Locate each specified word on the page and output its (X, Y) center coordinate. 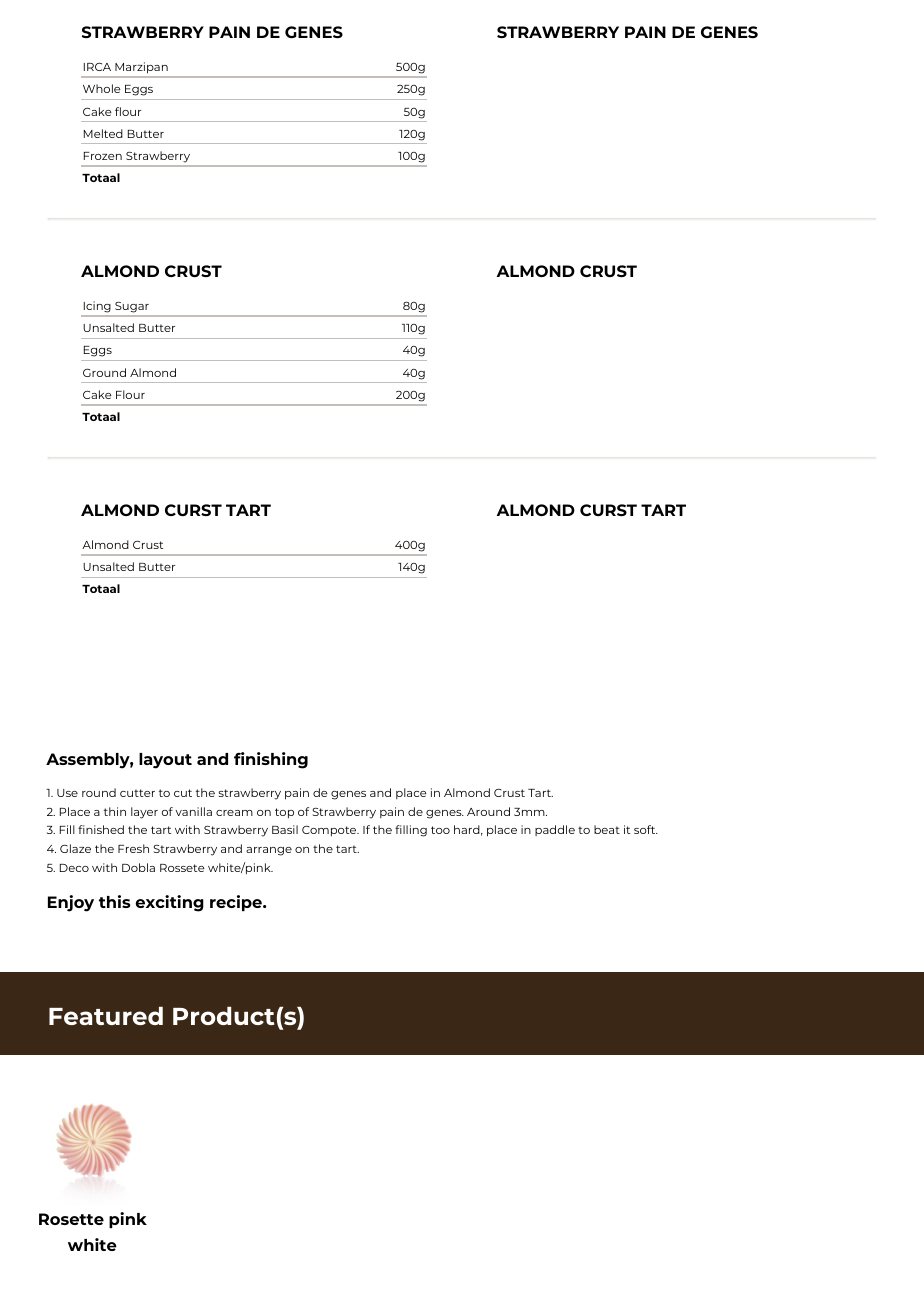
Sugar (132, 307)
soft (646, 829)
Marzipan (141, 67)
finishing (271, 760)
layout (165, 761)
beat (607, 829)
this (115, 901)
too (440, 830)
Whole (102, 88)
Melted (103, 133)
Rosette (71, 1219)
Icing (97, 306)
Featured (106, 1016)
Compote (330, 831)
